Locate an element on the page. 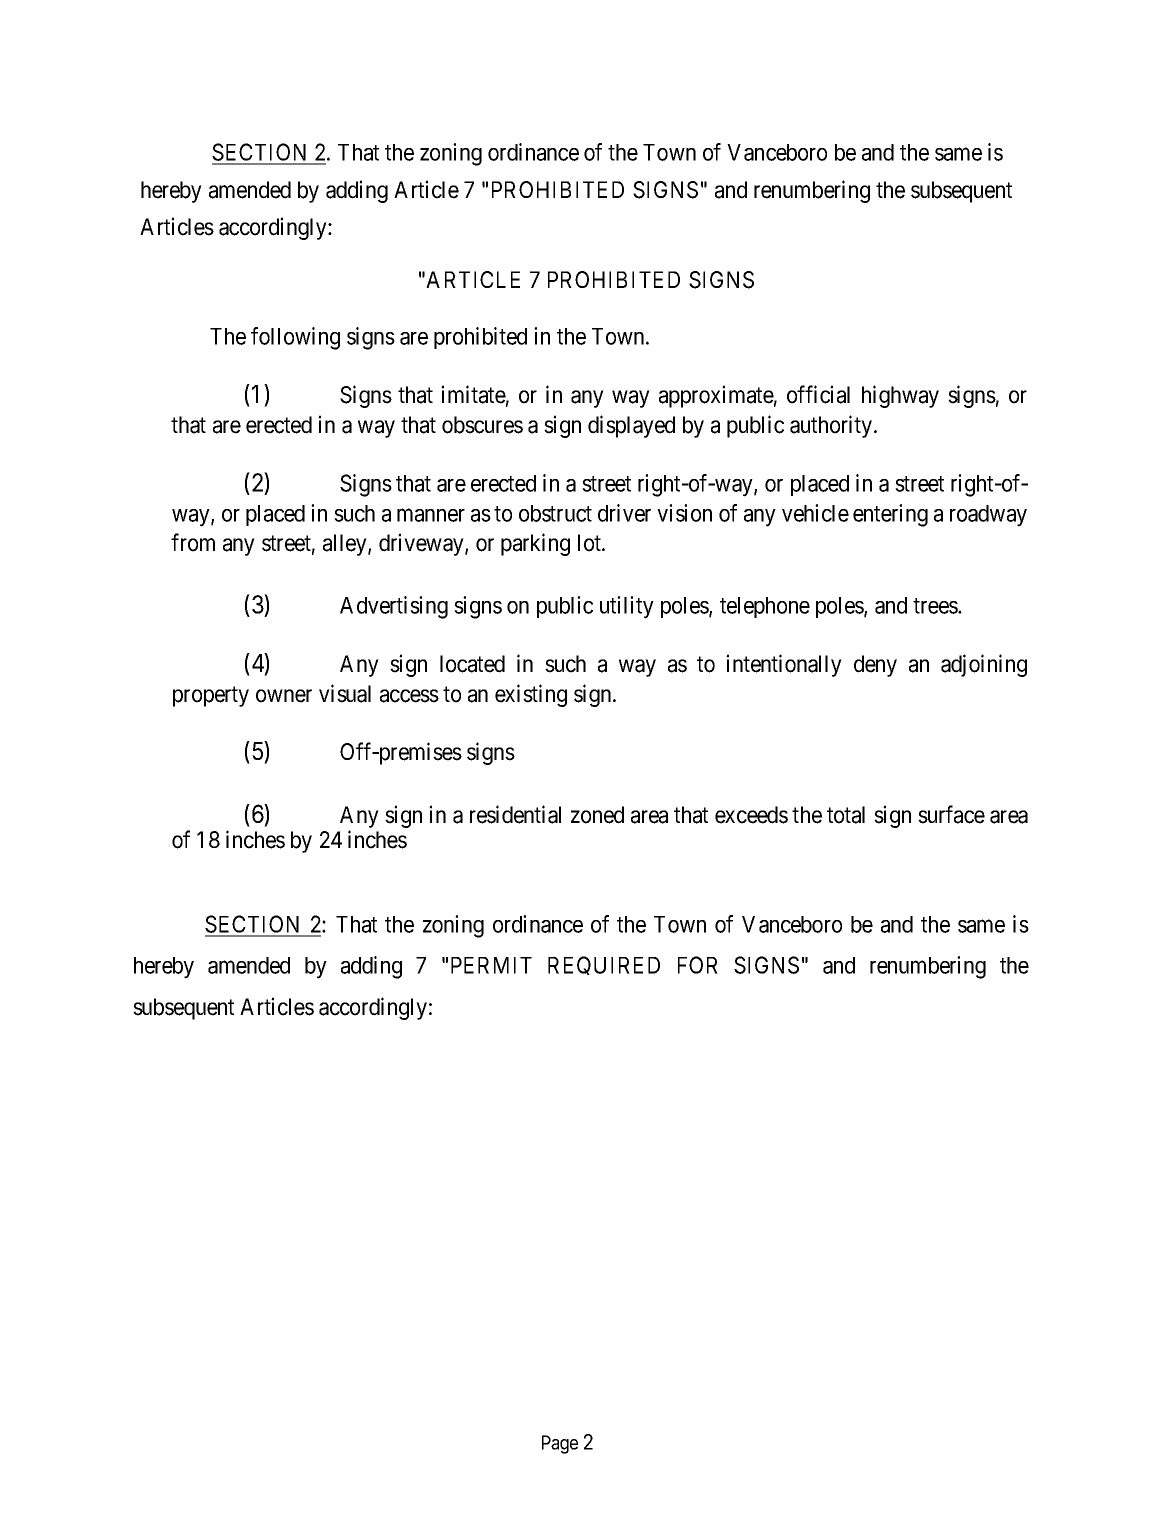 Image resolution: width=1173 pixels, height=1518 pixels. total is located at coordinates (846, 815).
